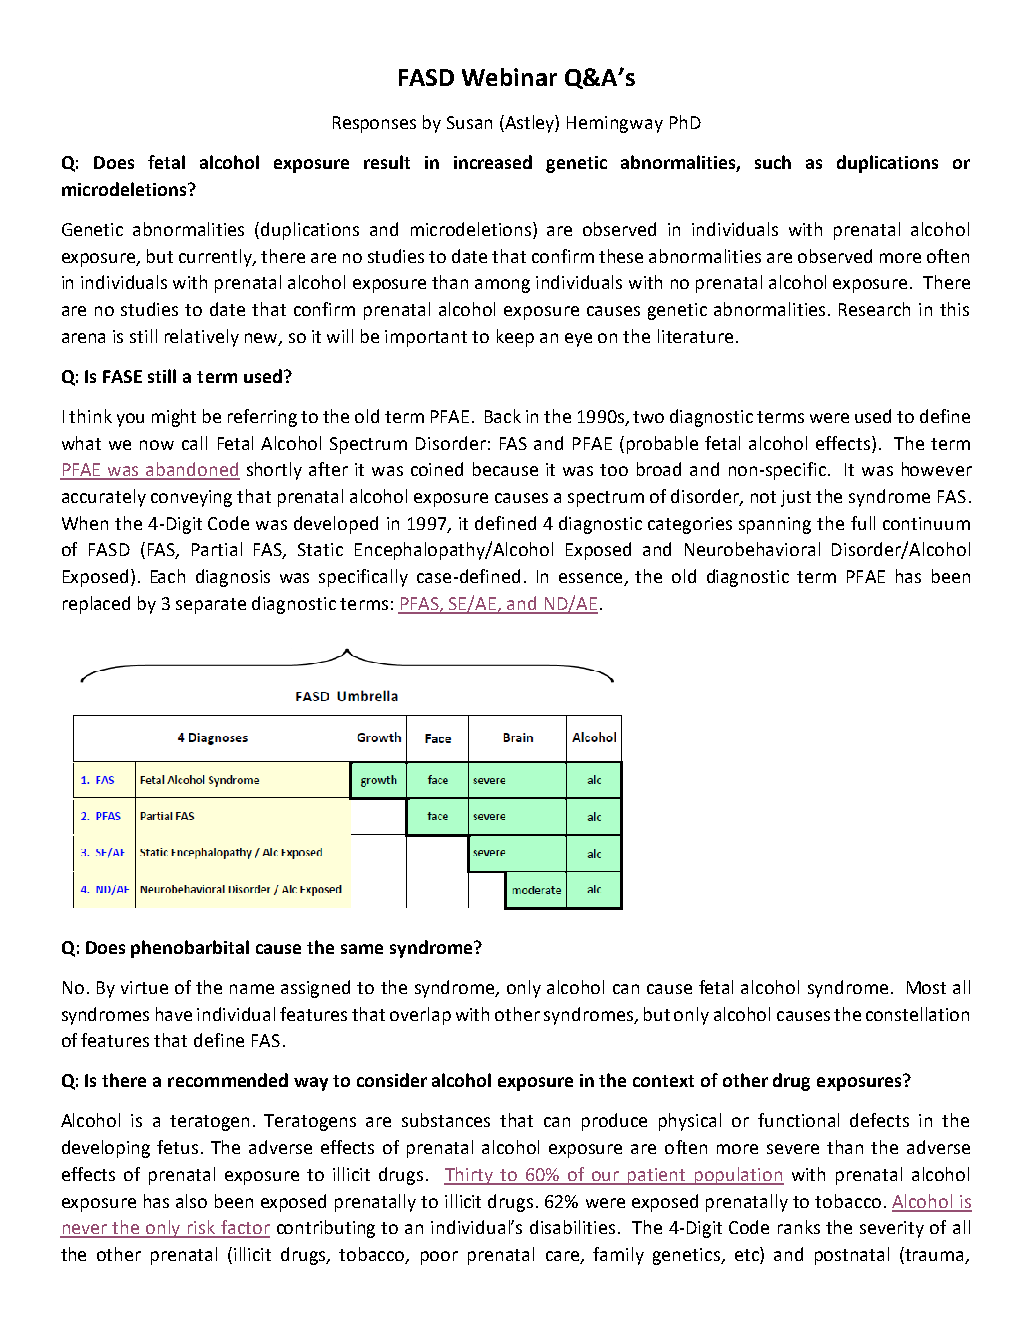 This page has height=1336, width=1032. Describe the element at coordinates (374, 124) in the page. I see `Responses` at that location.
